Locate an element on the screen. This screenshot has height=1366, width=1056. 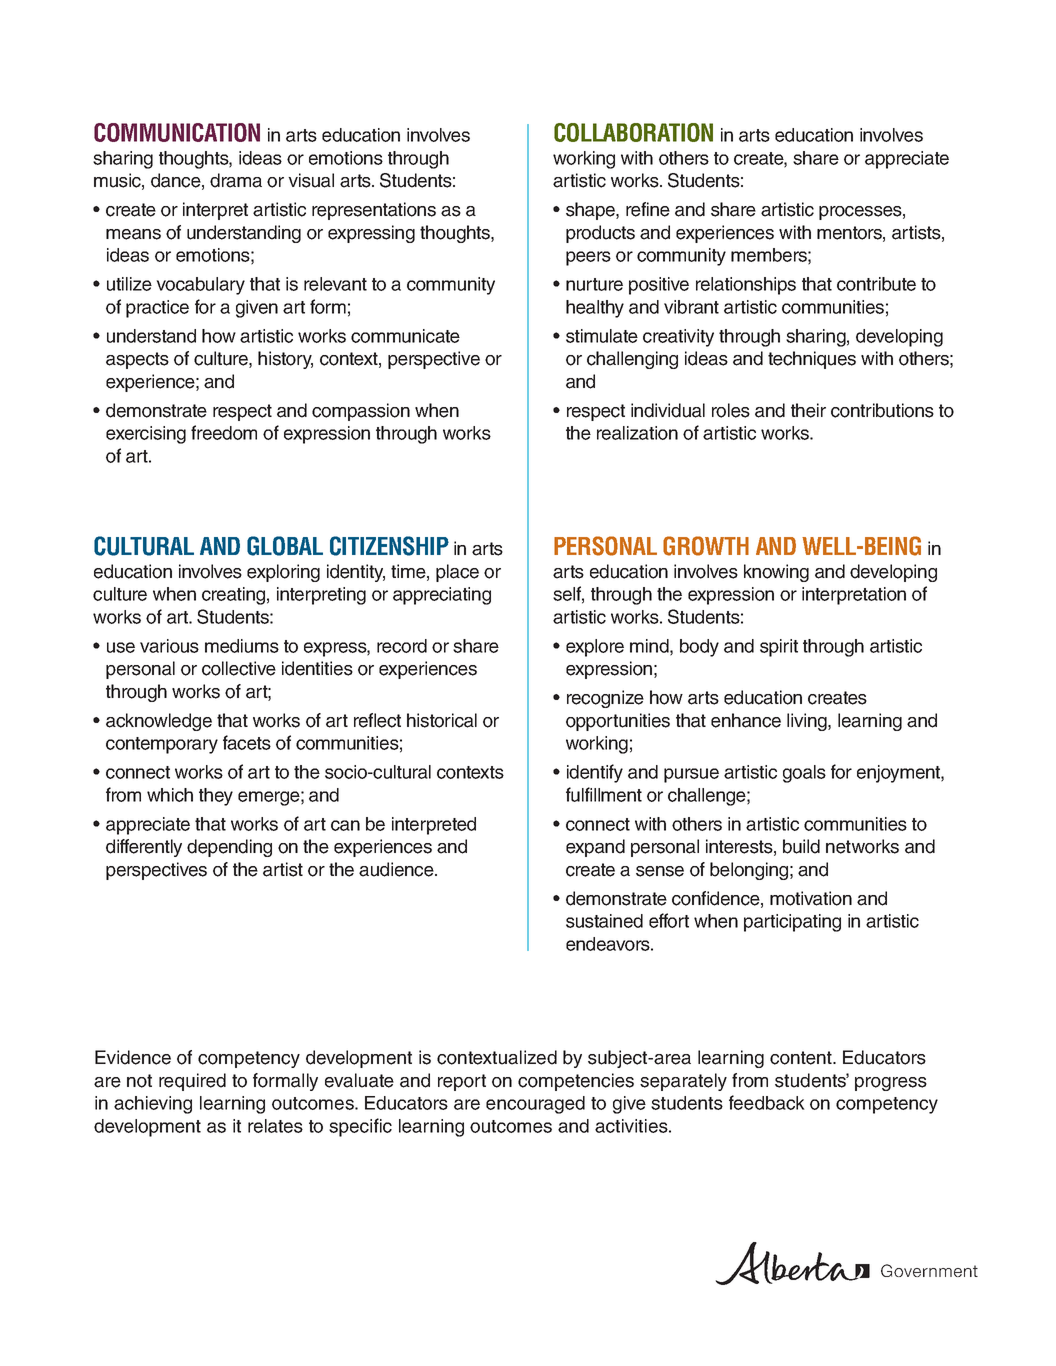
shape is located at coordinates (591, 211).
